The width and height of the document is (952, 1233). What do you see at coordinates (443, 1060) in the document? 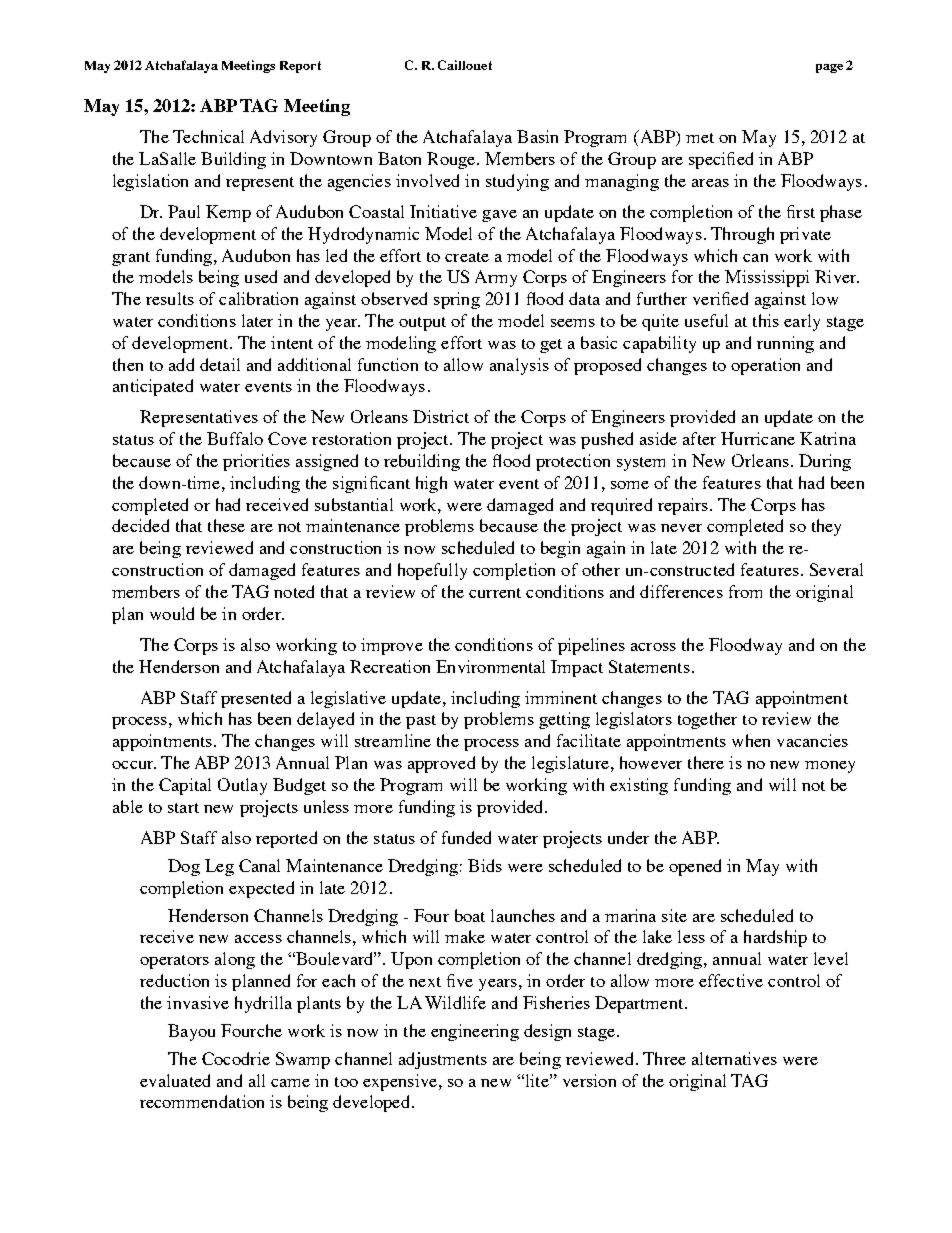
I see `adjustments` at bounding box center [443, 1060].
